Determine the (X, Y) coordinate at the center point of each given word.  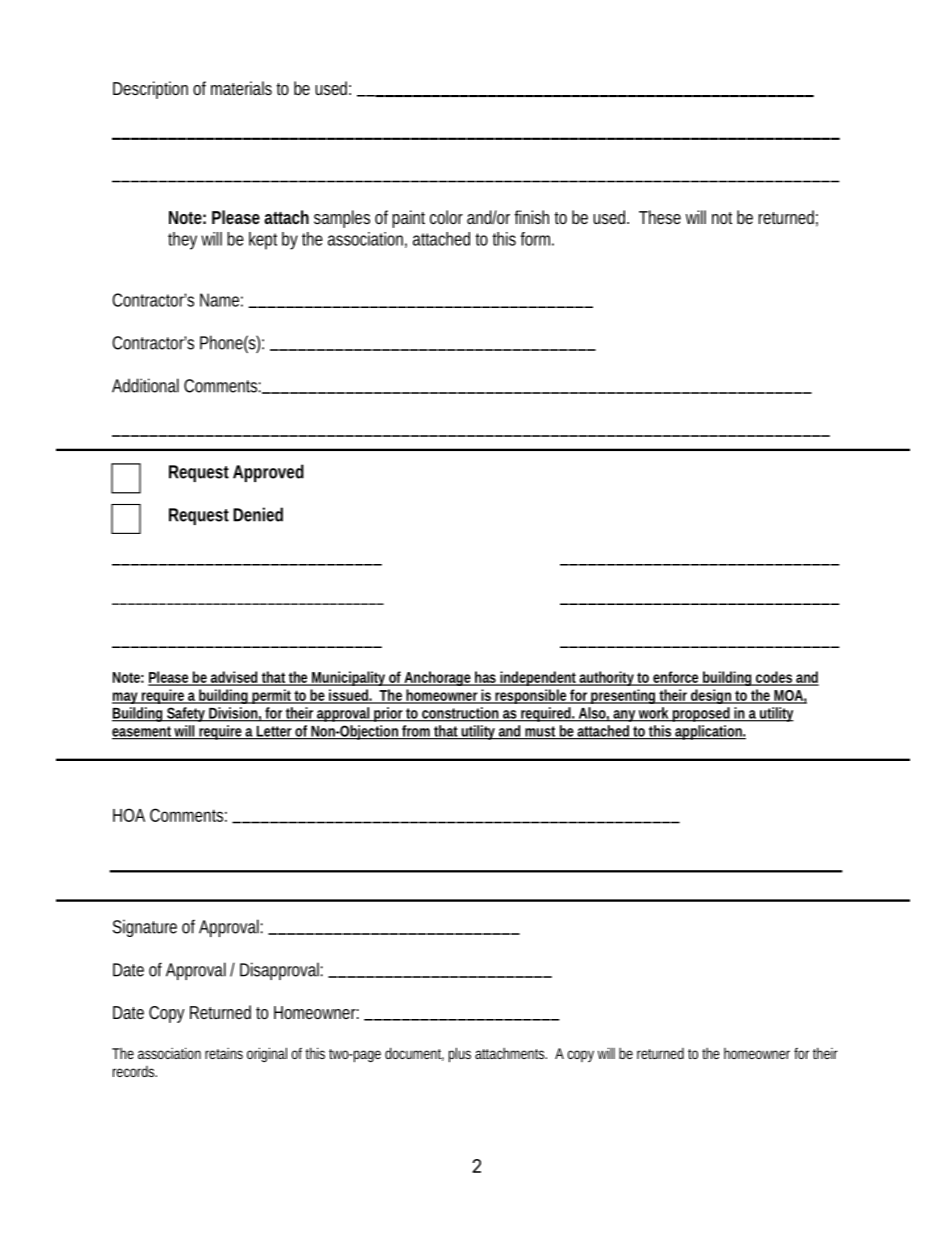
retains (224, 1053)
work (654, 714)
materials (241, 88)
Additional (145, 385)
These (660, 217)
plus (460, 1055)
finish (531, 217)
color (446, 217)
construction (460, 714)
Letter (274, 732)
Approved (268, 473)
